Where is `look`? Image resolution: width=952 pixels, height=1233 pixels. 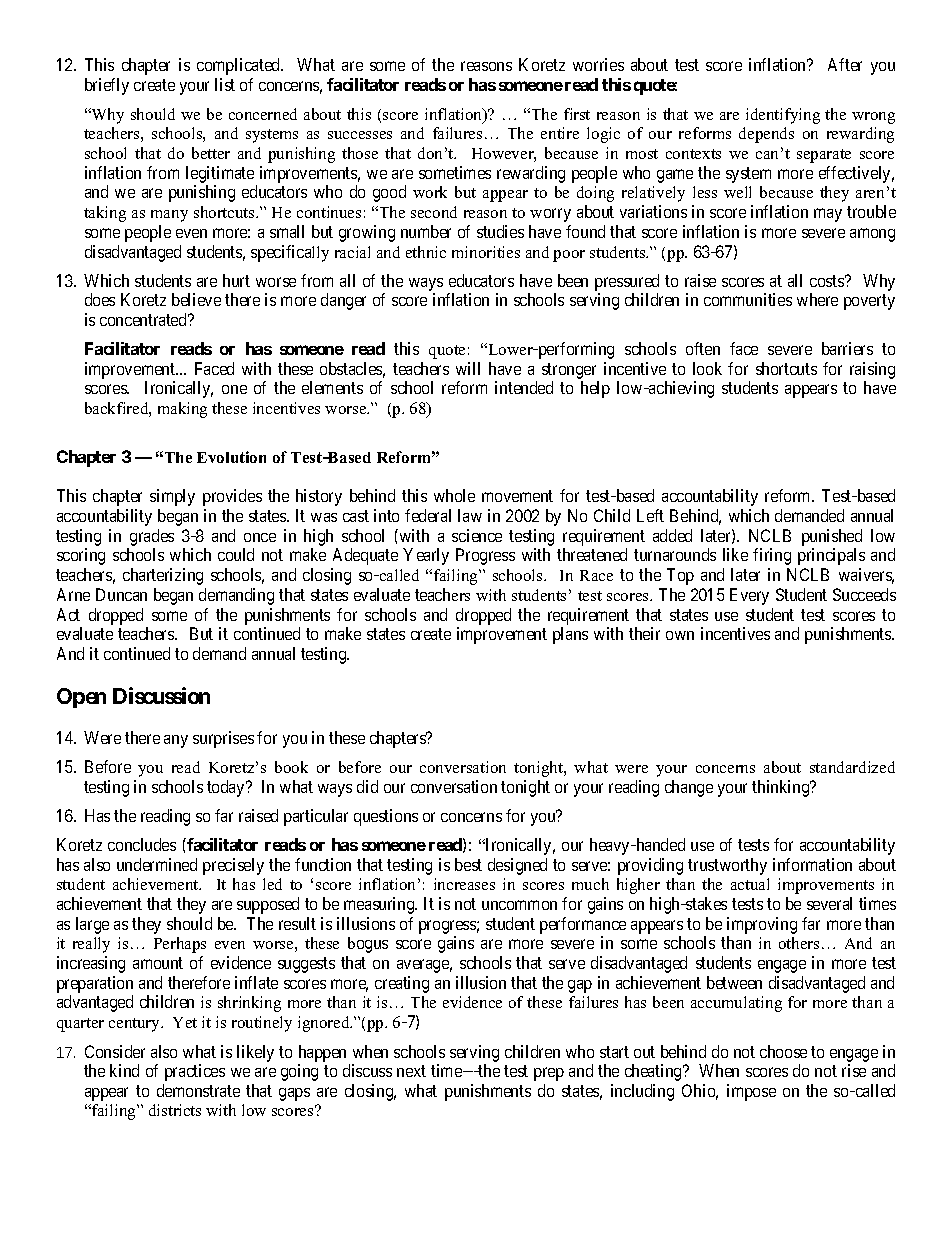
look is located at coordinates (707, 368).
